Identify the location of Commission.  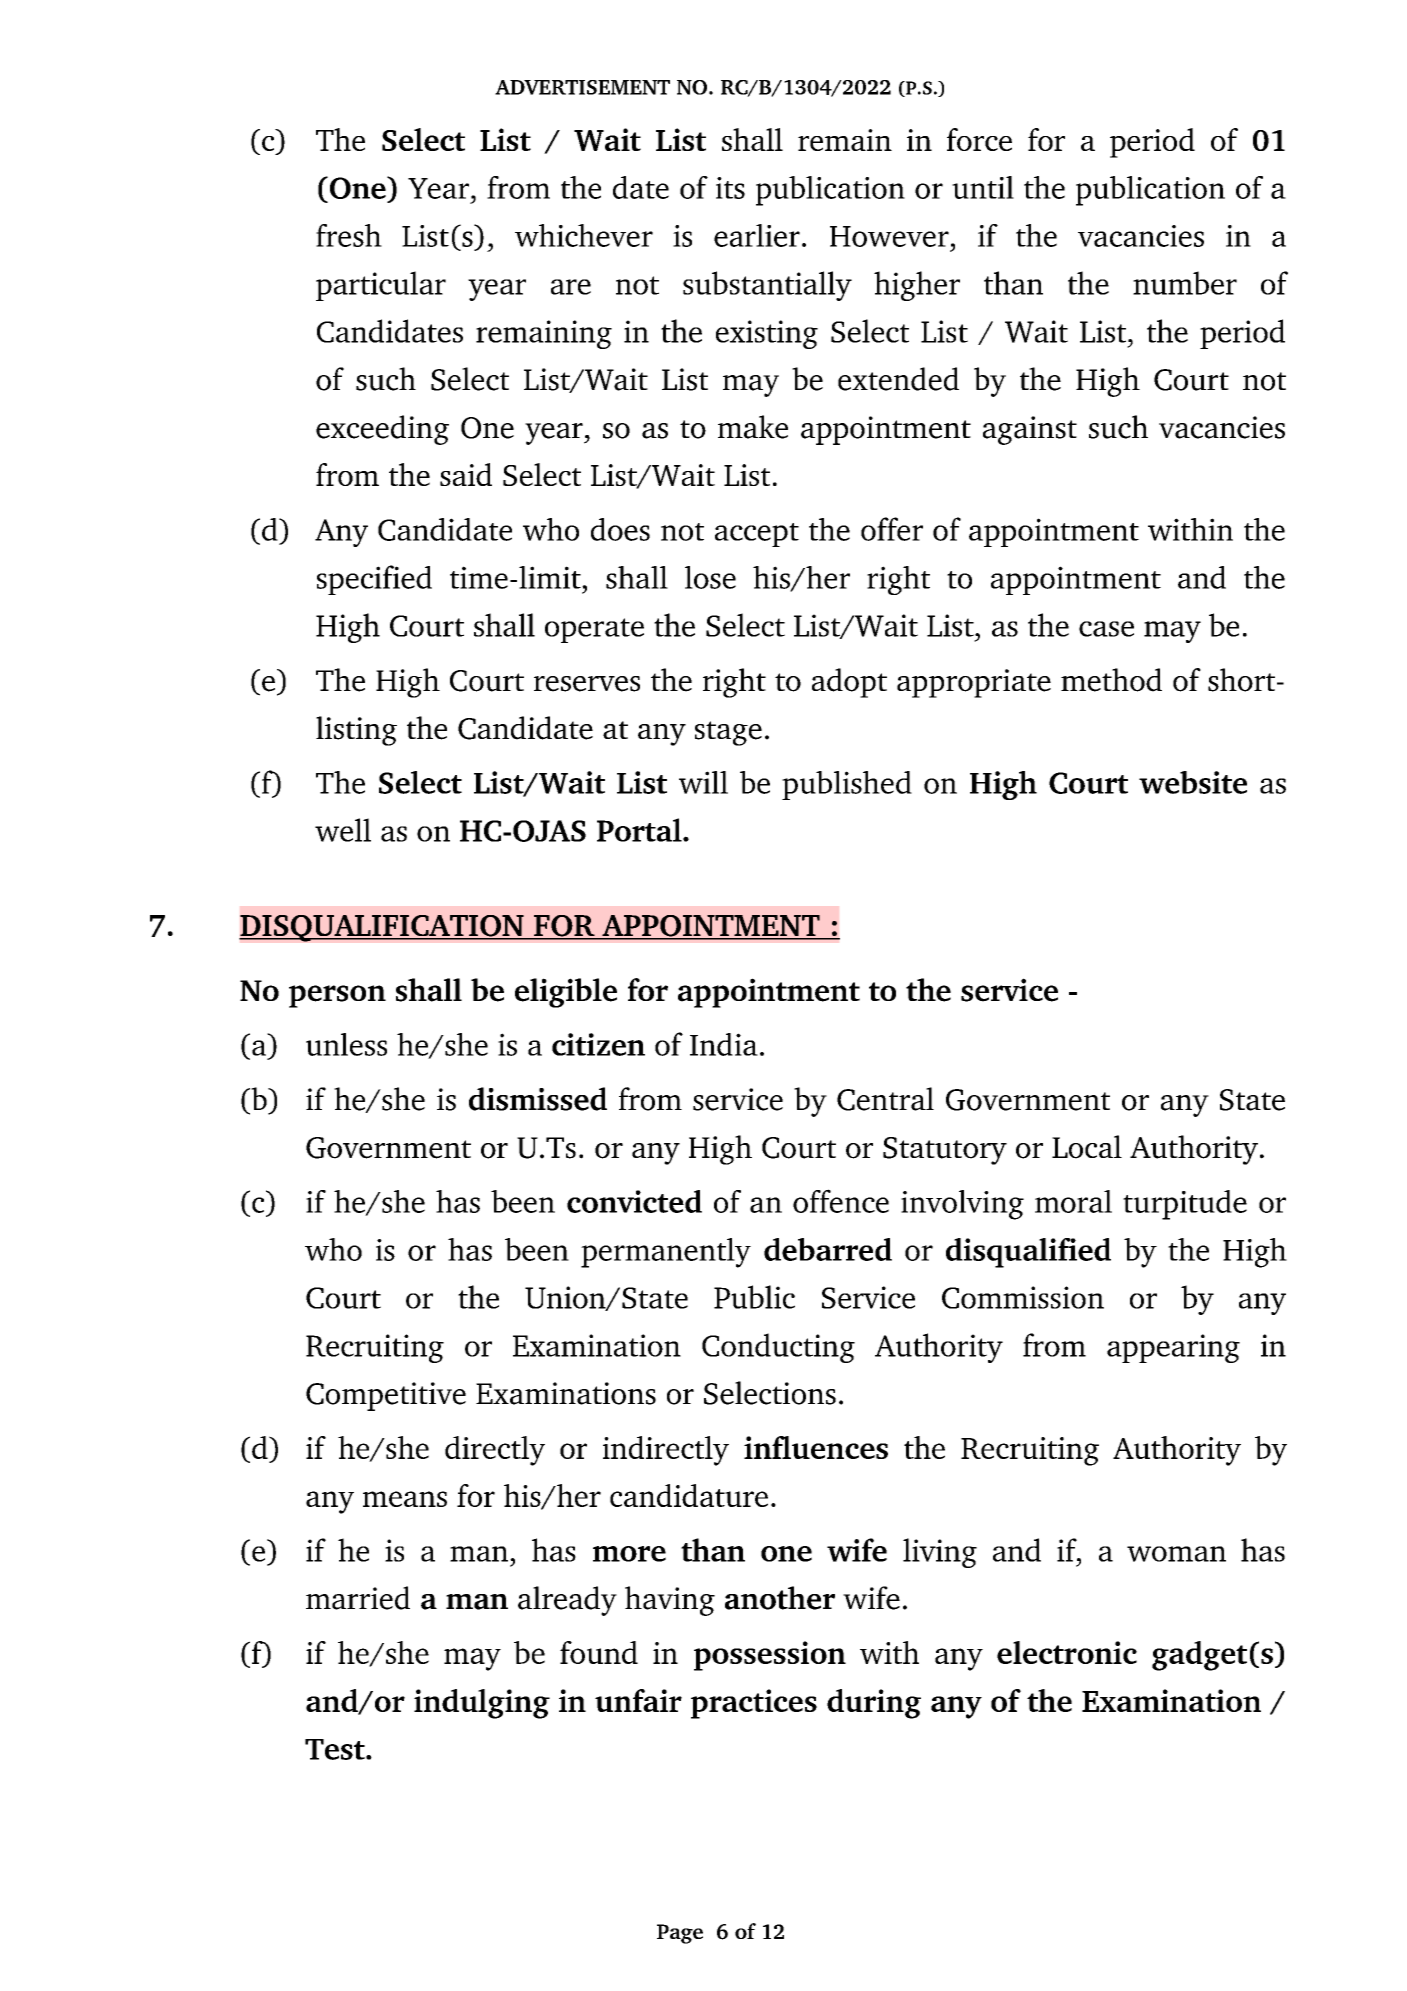
(1023, 1297).
